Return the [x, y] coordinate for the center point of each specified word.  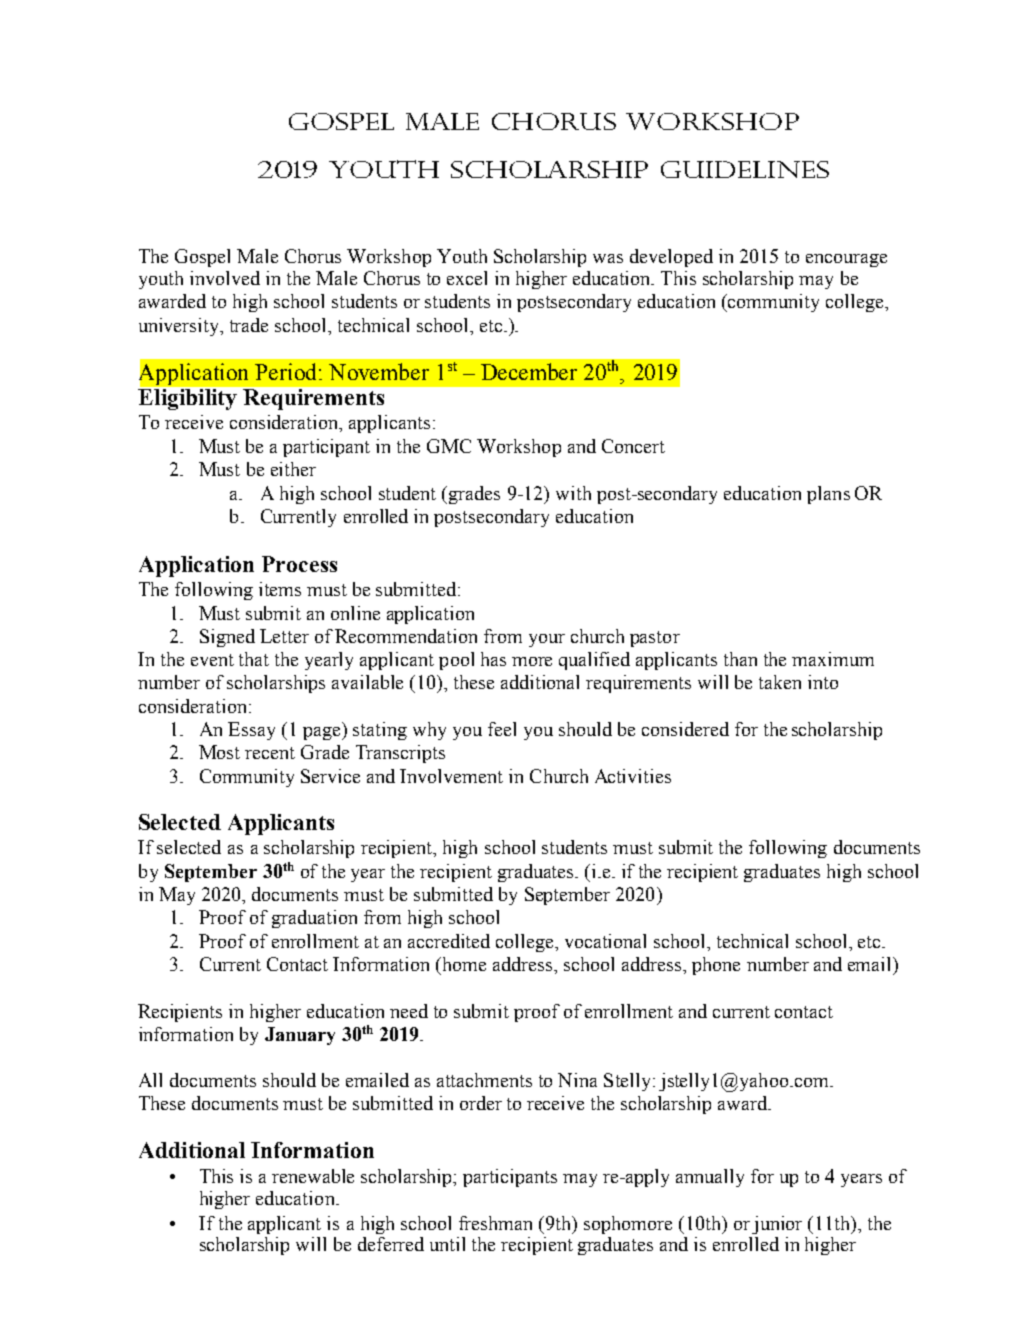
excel [467, 278]
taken [780, 682]
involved [225, 278]
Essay [251, 731]
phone [716, 966]
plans [828, 495]
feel [502, 729]
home [463, 964]
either [293, 469]
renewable [313, 1176]
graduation [314, 919]
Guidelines [745, 169]
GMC [449, 446]
